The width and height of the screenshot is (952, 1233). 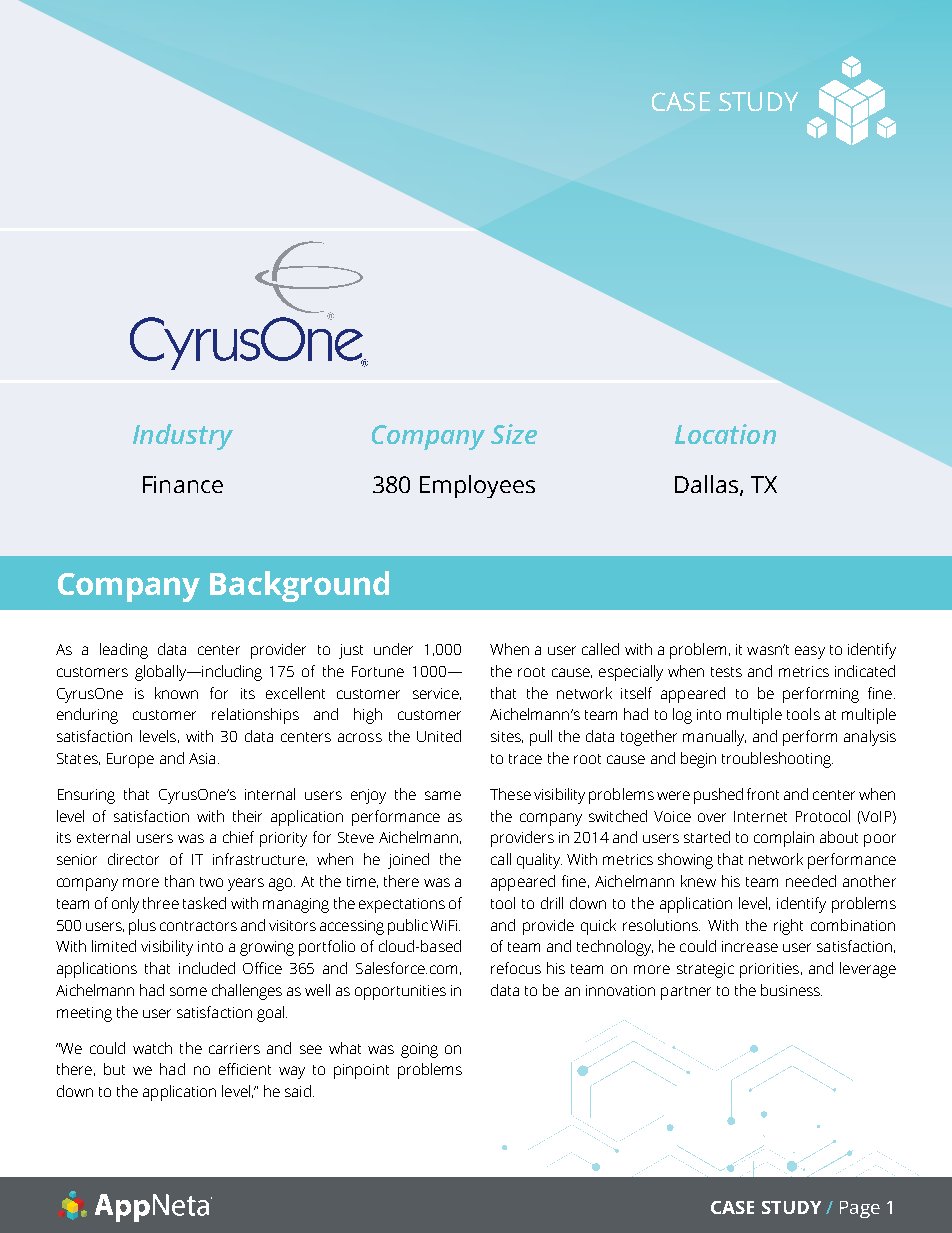 What do you see at coordinates (725, 434) in the screenshot?
I see `Location` at bounding box center [725, 434].
